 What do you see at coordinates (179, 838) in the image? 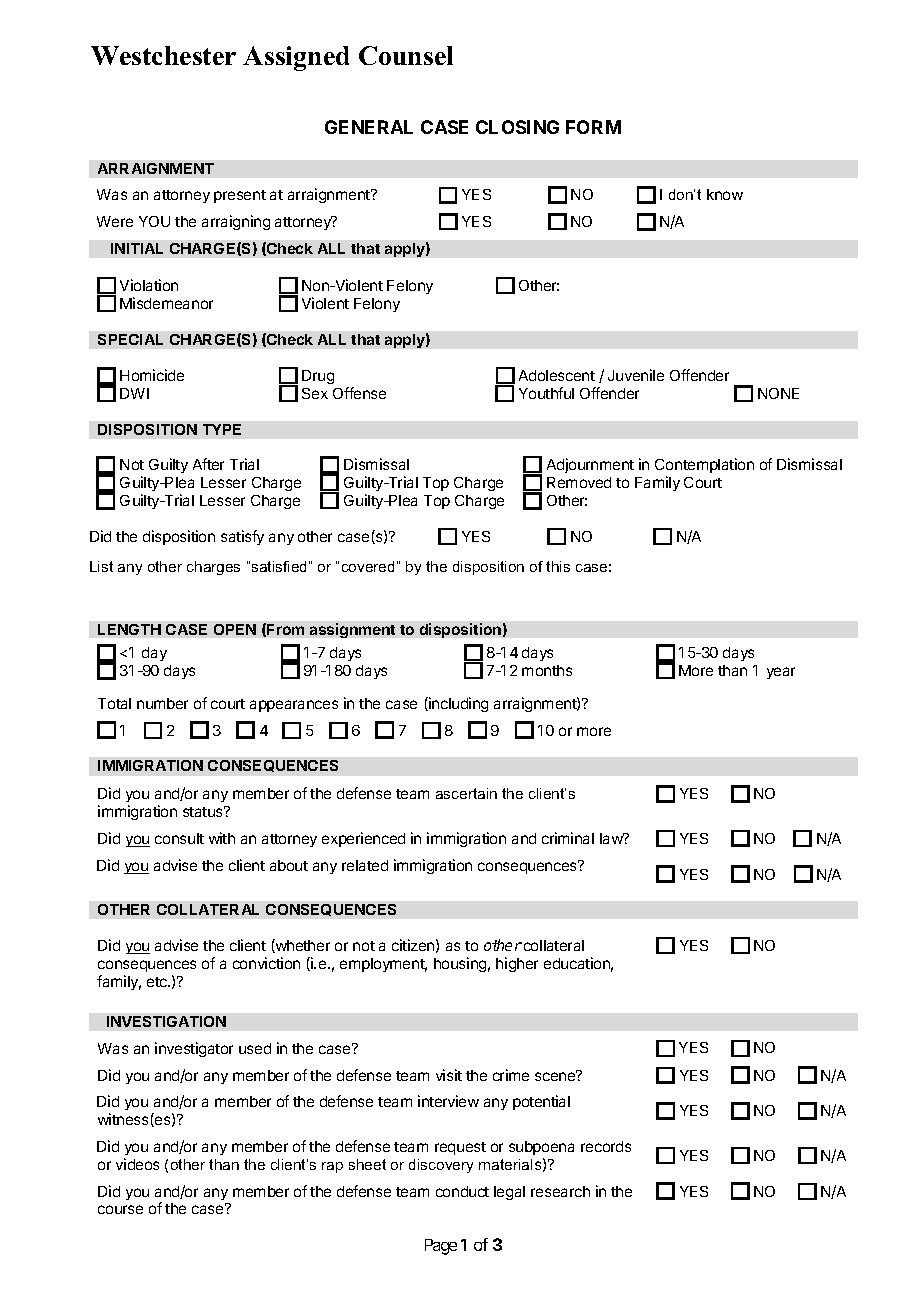
I see `consult` at bounding box center [179, 838].
